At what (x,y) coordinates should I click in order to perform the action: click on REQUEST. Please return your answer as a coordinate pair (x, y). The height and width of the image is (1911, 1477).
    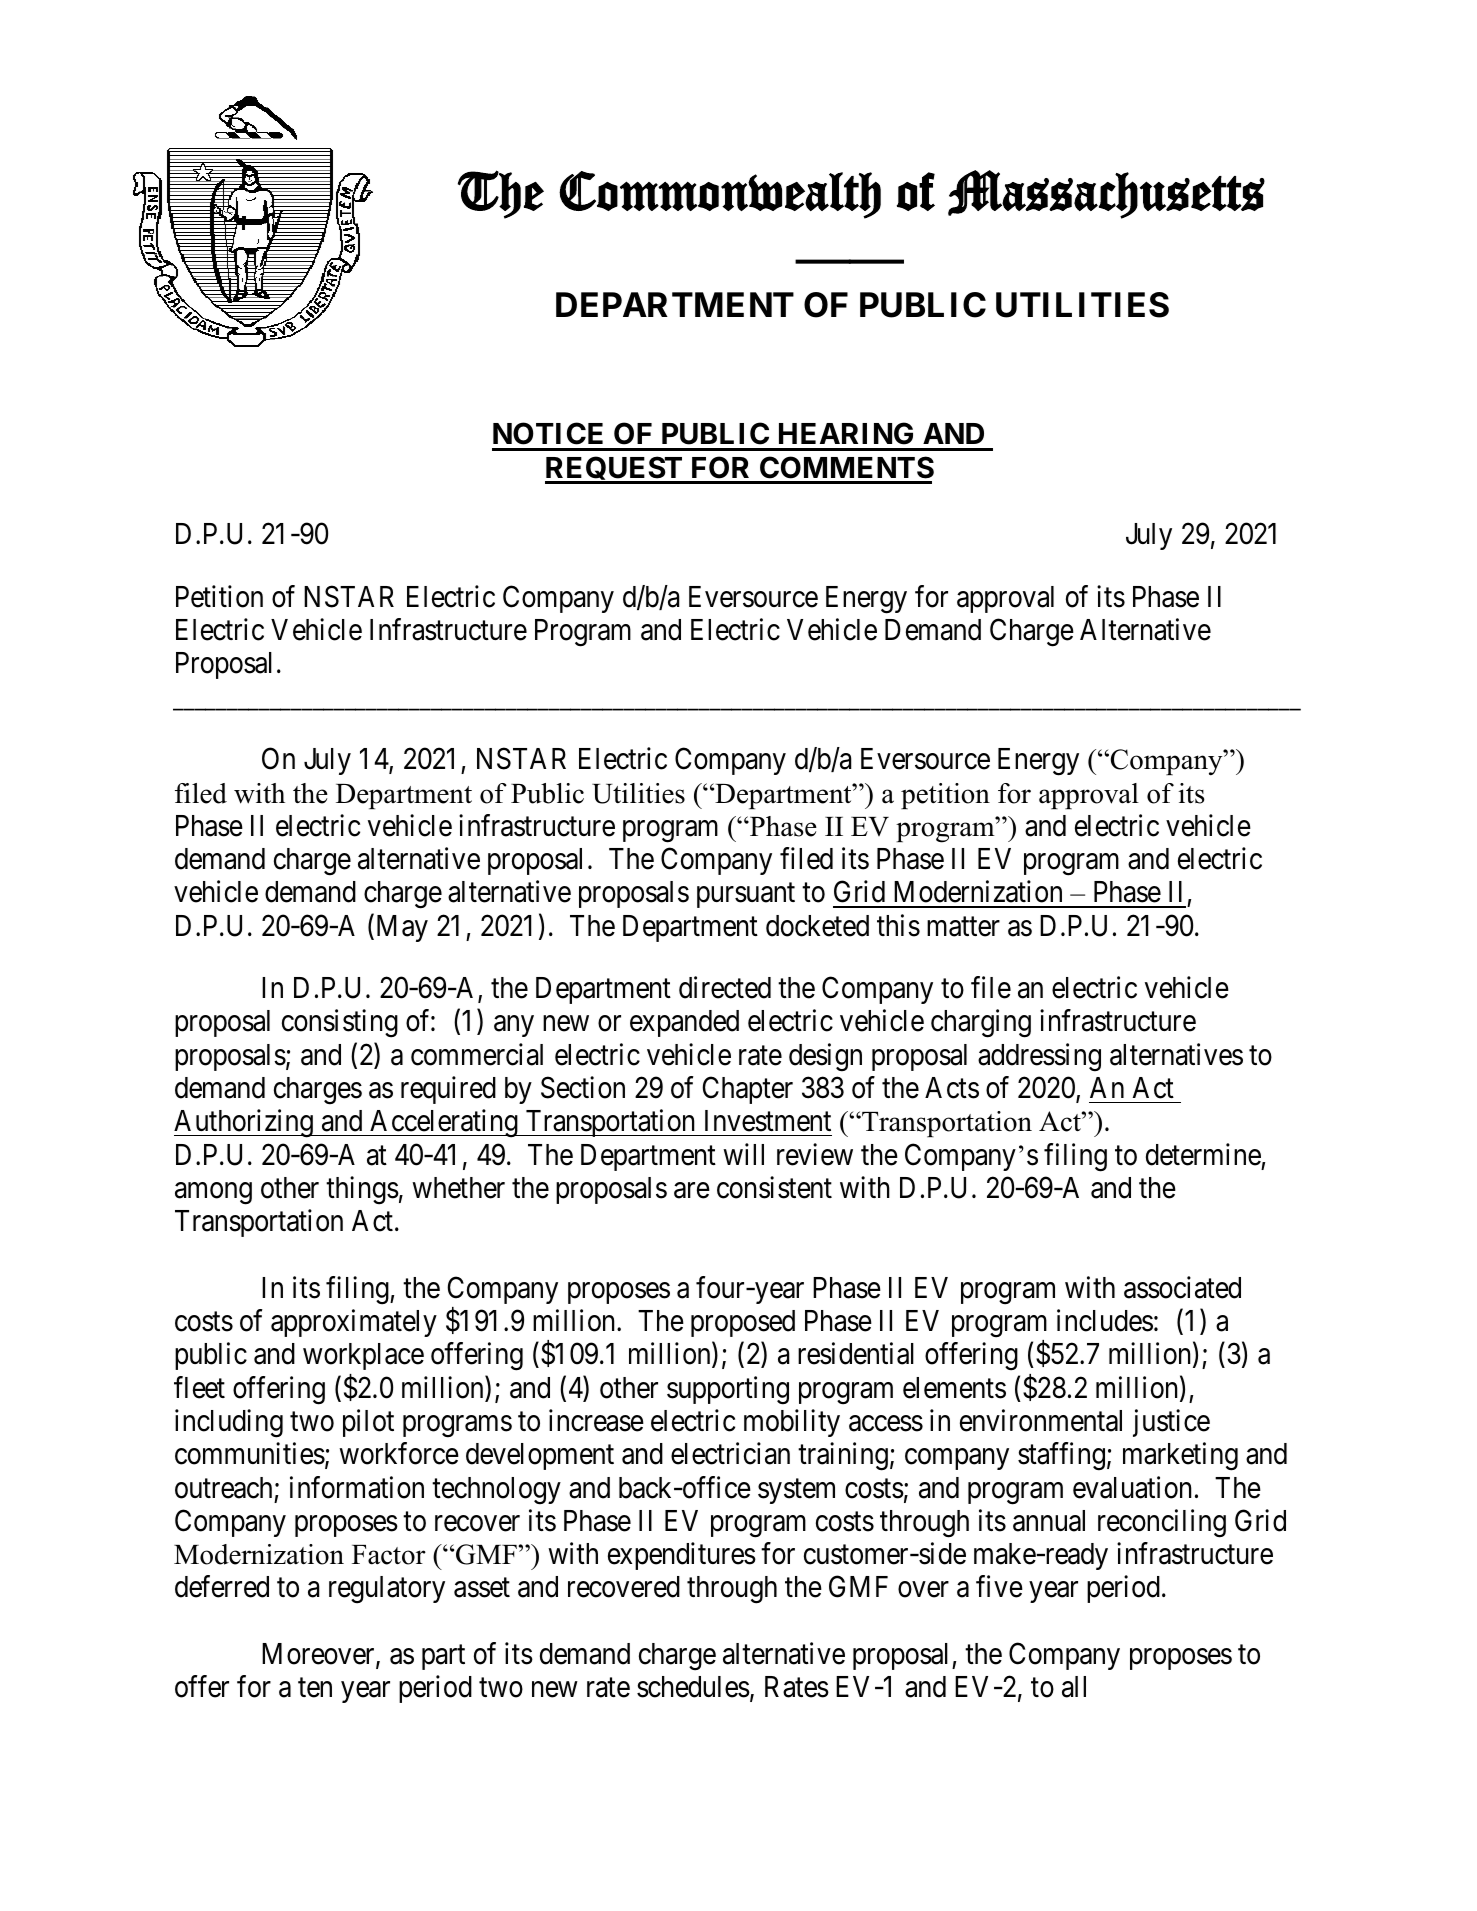
    Looking at the image, I should click on (615, 470).
